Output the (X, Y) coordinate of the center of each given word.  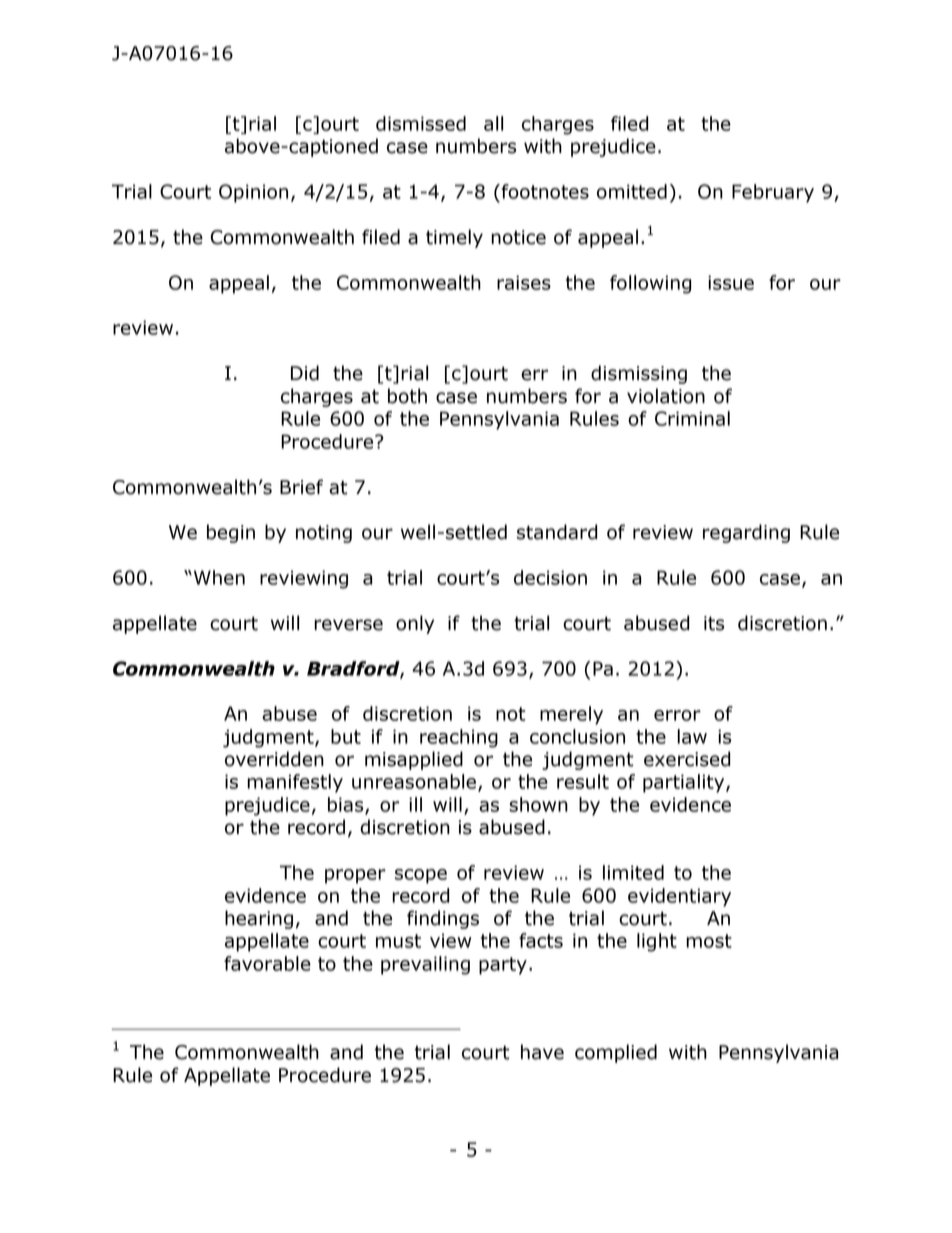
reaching (459, 738)
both (407, 396)
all (493, 123)
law (692, 736)
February (773, 193)
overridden (274, 759)
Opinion (253, 193)
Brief (301, 487)
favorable (267, 963)
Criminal (692, 418)
